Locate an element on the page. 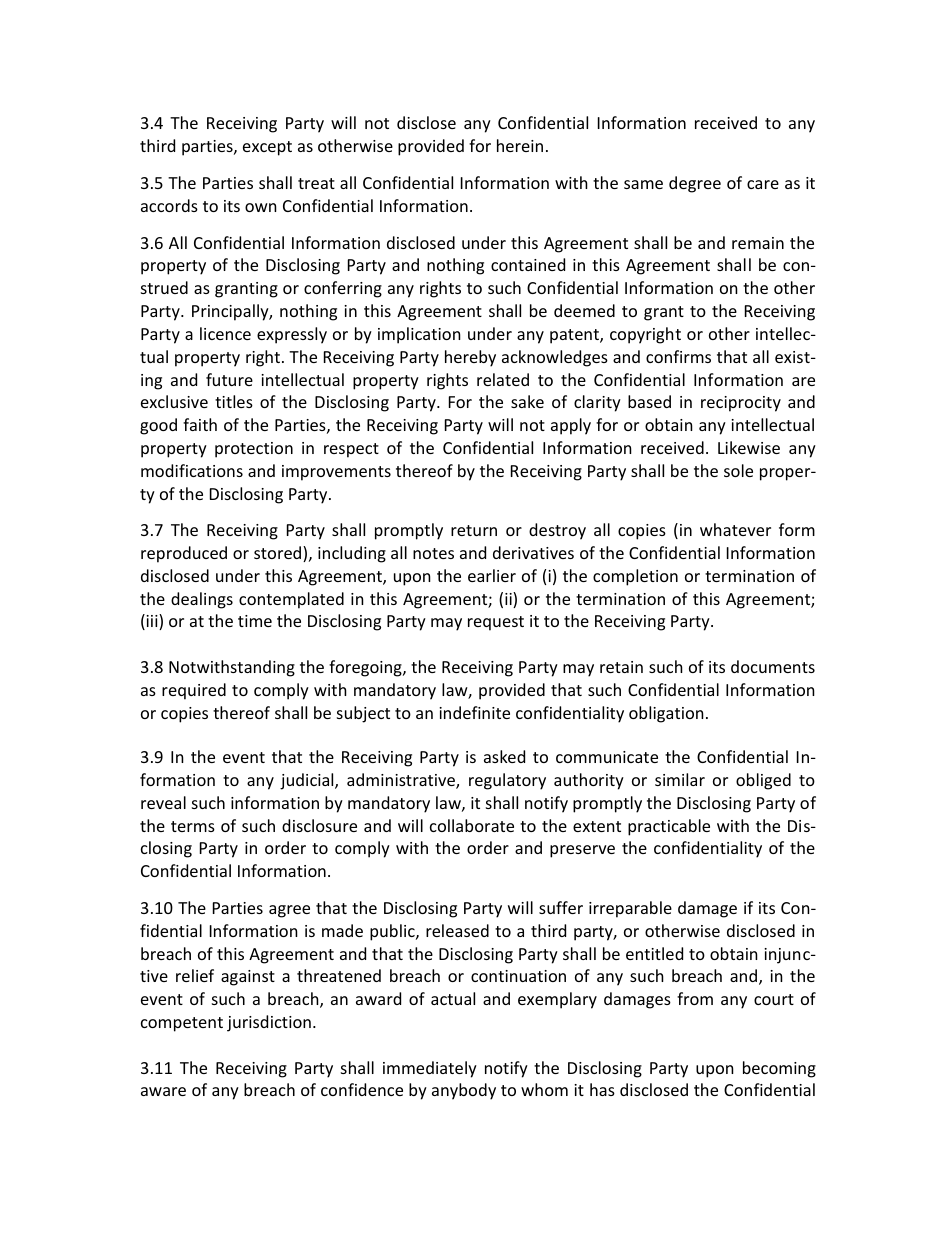 The image size is (952, 1233). modifications is located at coordinates (192, 470).
